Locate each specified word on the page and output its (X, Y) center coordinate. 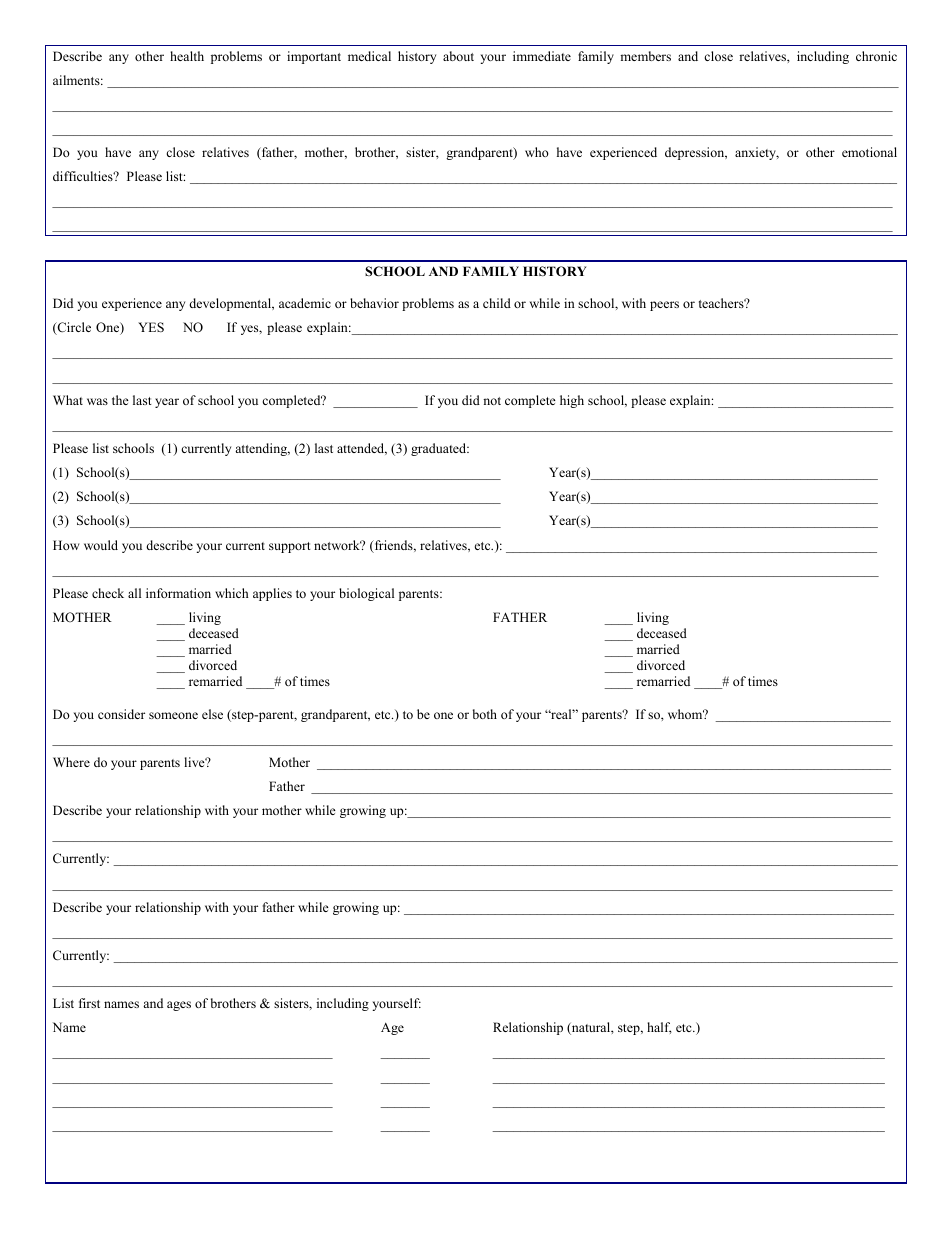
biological (366, 594)
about (458, 56)
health (187, 56)
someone (173, 715)
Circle (73, 328)
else (212, 714)
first (89, 1003)
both (485, 714)
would (101, 545)
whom (686, 714)
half (659, 1028)
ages (179, 1006)
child (497, 303)
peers (664, 306)
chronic (876, 56)
